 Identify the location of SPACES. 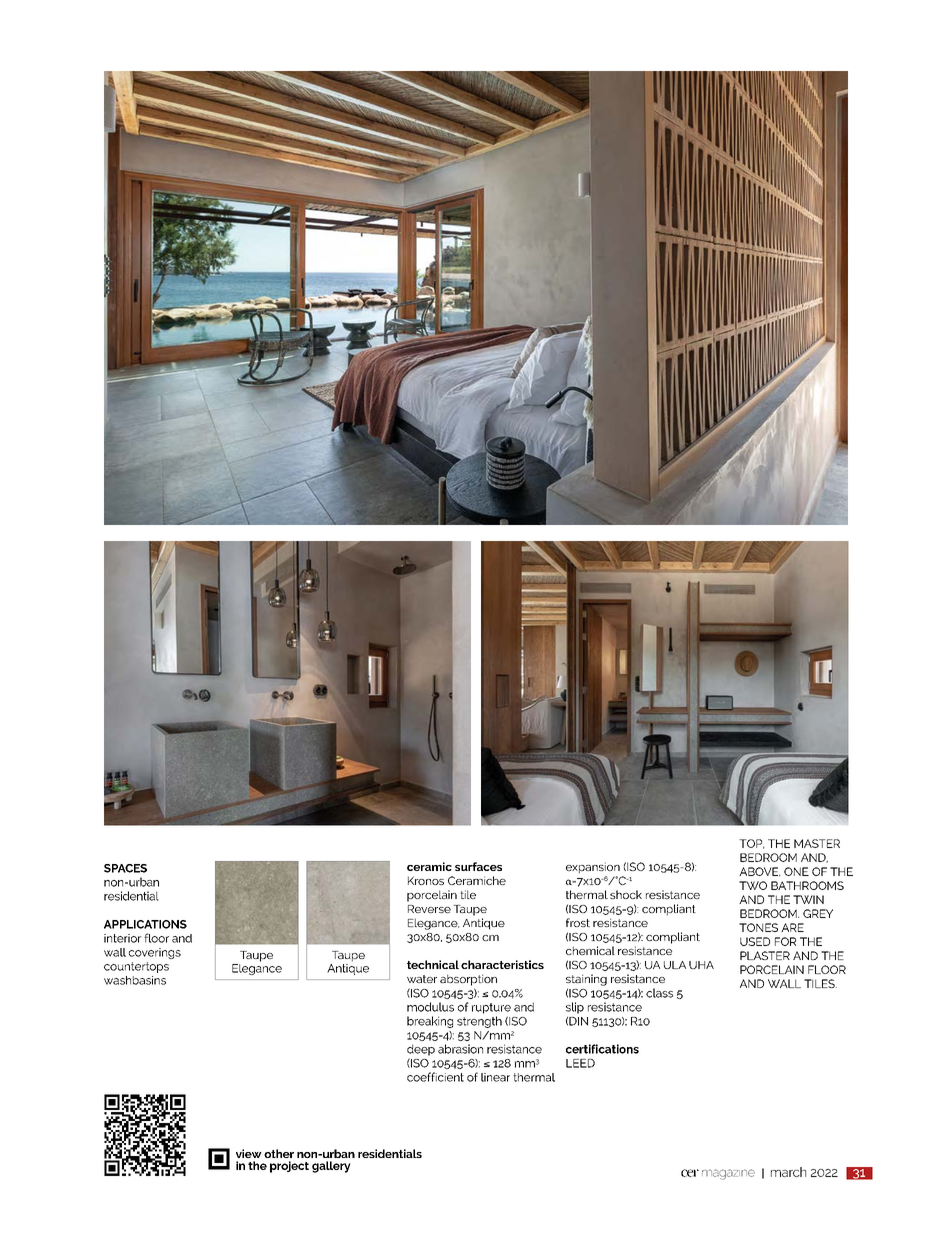
(125, 868).
